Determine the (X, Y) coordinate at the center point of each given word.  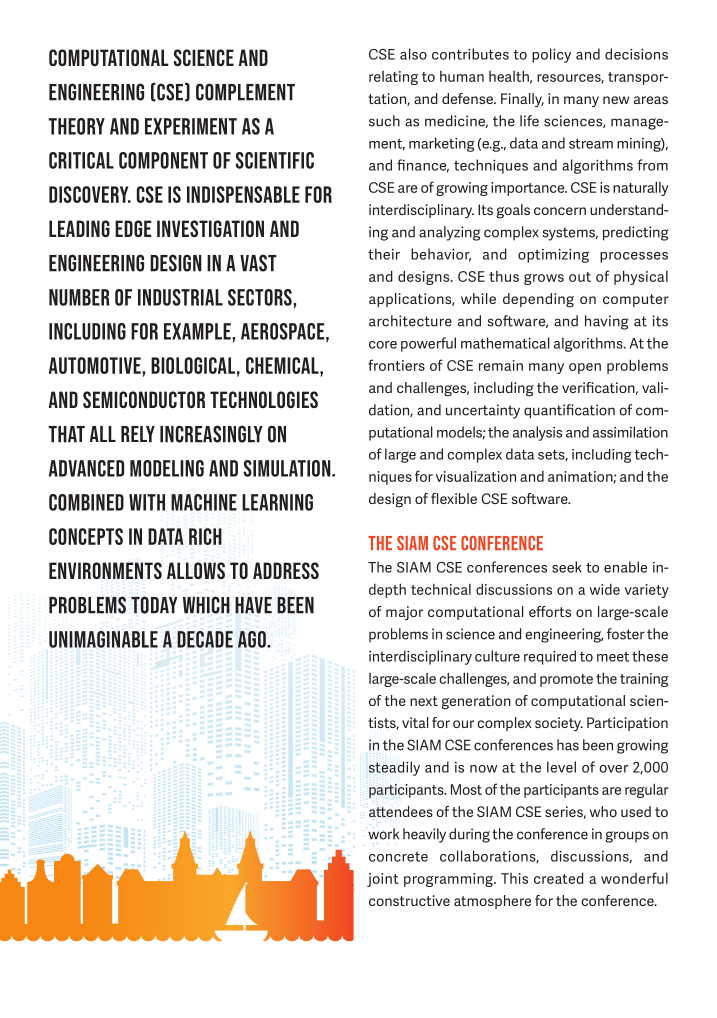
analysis (537, 433)
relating (393, 78)
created (558, 878)
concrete (398, 857)
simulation (288, 468)
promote (566, 680)
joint (383, 880)
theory (77, 126)
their (384, 254)
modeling (167, 468)
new (616, 100)
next (424, 701)
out (580, 277)
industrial (180, 297)
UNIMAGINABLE (103, 639)
